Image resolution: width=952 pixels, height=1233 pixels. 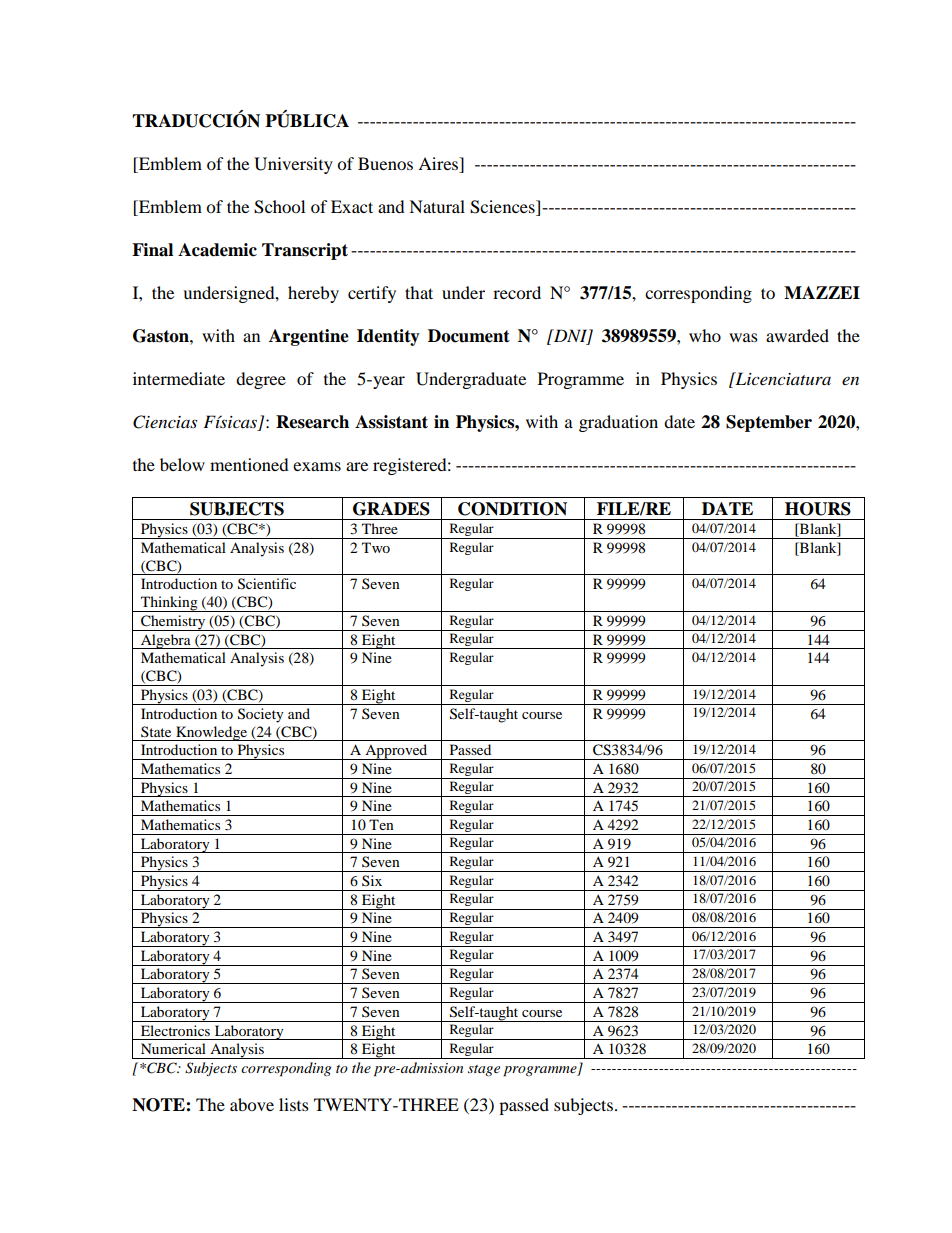 What do you see at coordinates (396, 752) in the screenshot?
I see `Approved` at bounding box center [396, 752].
